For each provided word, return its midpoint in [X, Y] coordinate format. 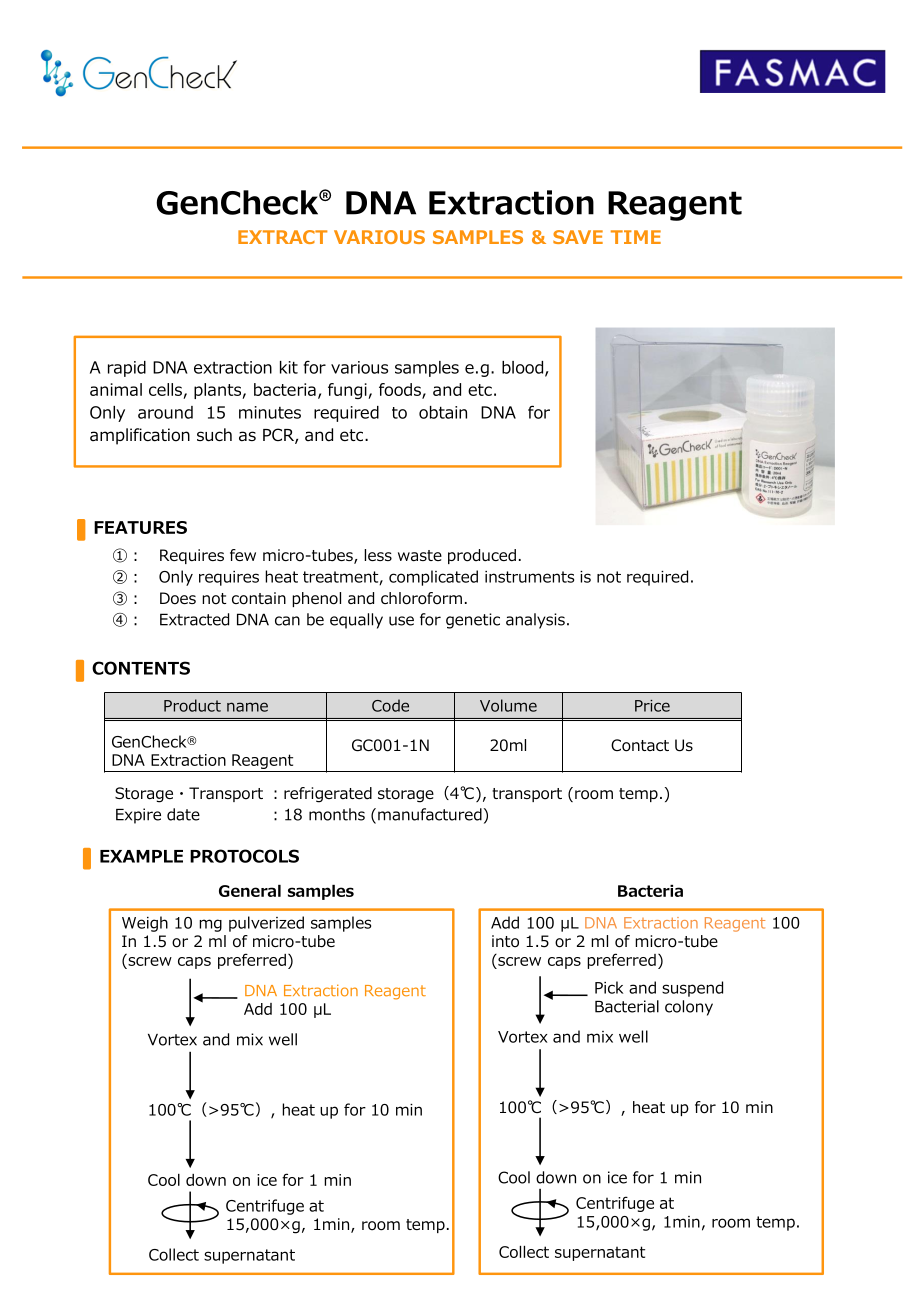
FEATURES [140, 527]
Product [192, 705]
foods [401, 391]
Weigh [145, 924]
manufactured [430, 814]
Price [652, 706]
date [183, 814]
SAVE [578, 237]
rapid [127, 369]
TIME [636, 237]
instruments [529, 577]
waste [420, 556]
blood [522, 367]
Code [390, 705]
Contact [640, 745]
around [165, 412]
